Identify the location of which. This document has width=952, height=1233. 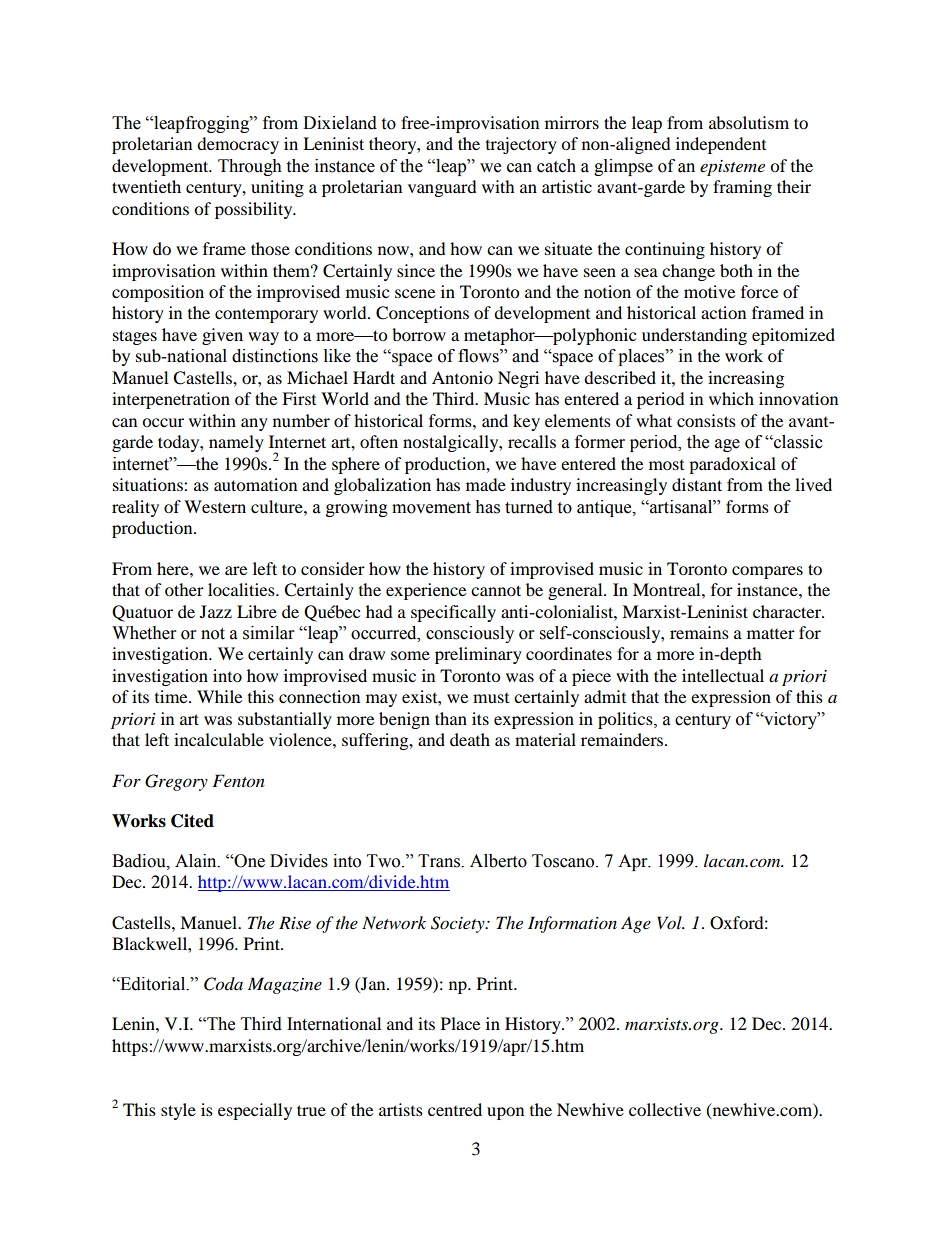
(731, 398).
